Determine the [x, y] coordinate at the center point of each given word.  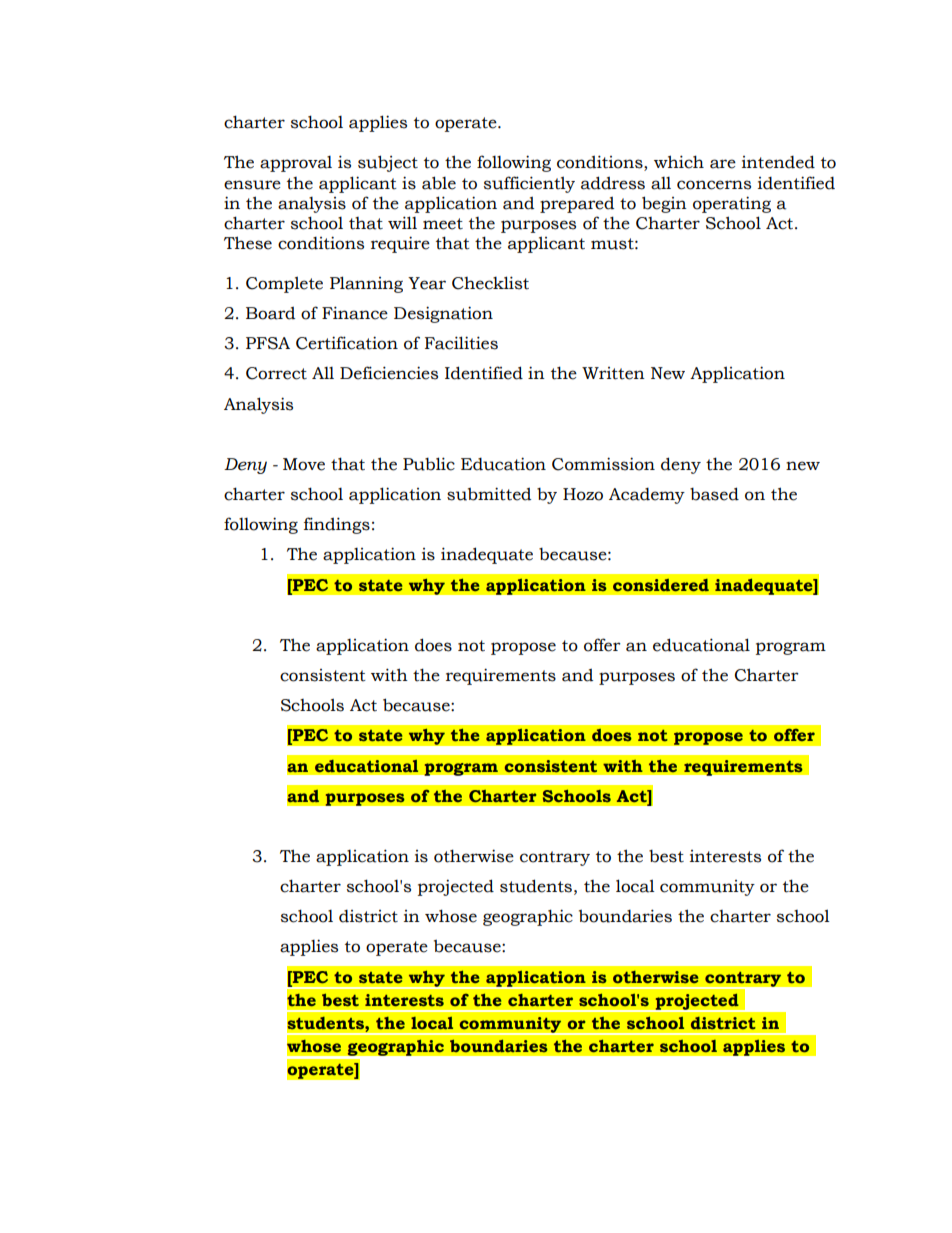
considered [661, 585]
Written [613, 373]
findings [337, 525]
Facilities [461, 343]
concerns [714, 185]
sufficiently [529, 184]
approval [296, 164]
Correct [276, 373]
